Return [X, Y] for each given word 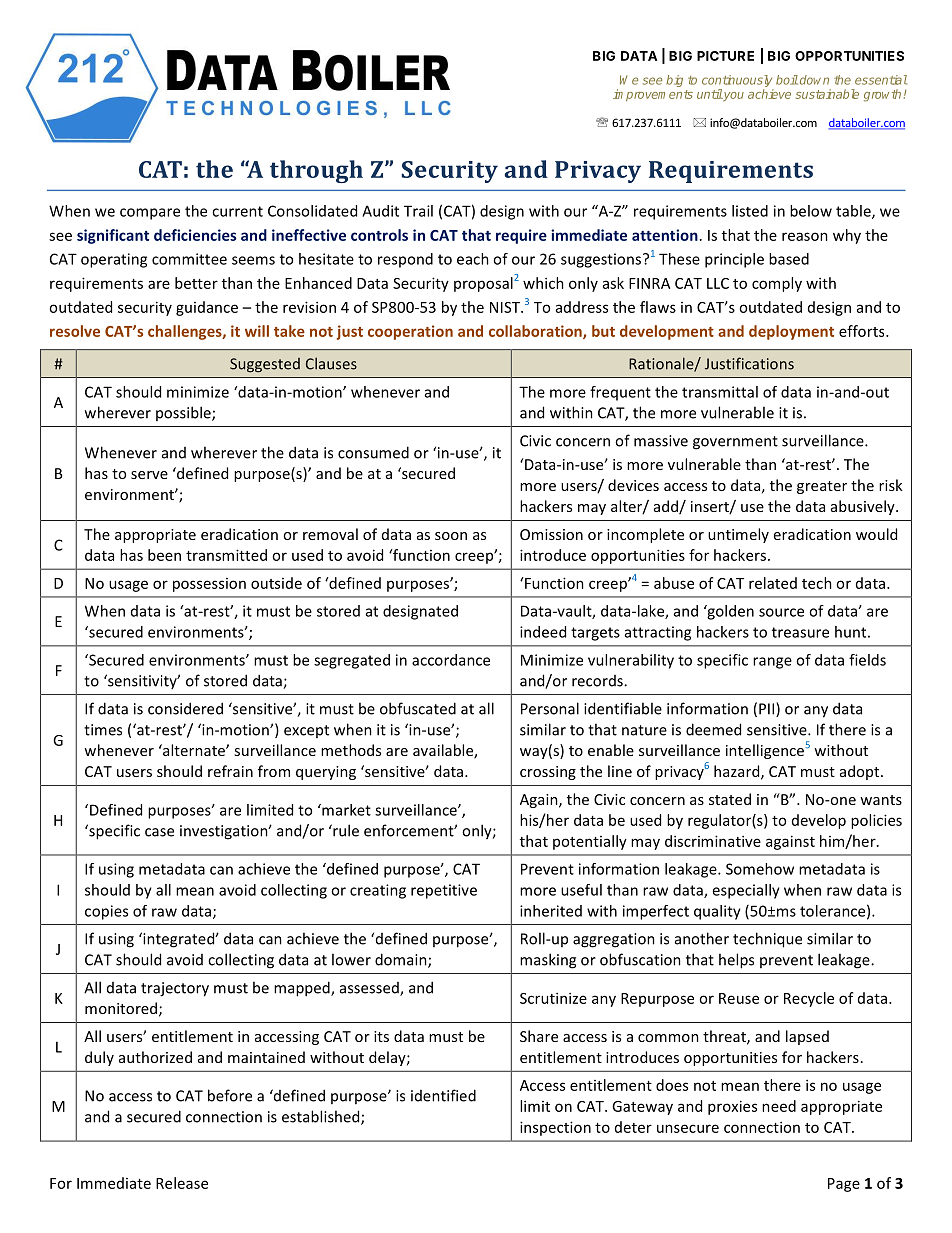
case [159, 832]
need [779, 1106]
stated [730, 799]
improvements [653, 95]
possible [184, 413]
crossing [548, 773]
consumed [373, 452]
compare [150, 214]
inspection [555, 1128]
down [814, 80]
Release [182, 1183]
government [735, 443]
